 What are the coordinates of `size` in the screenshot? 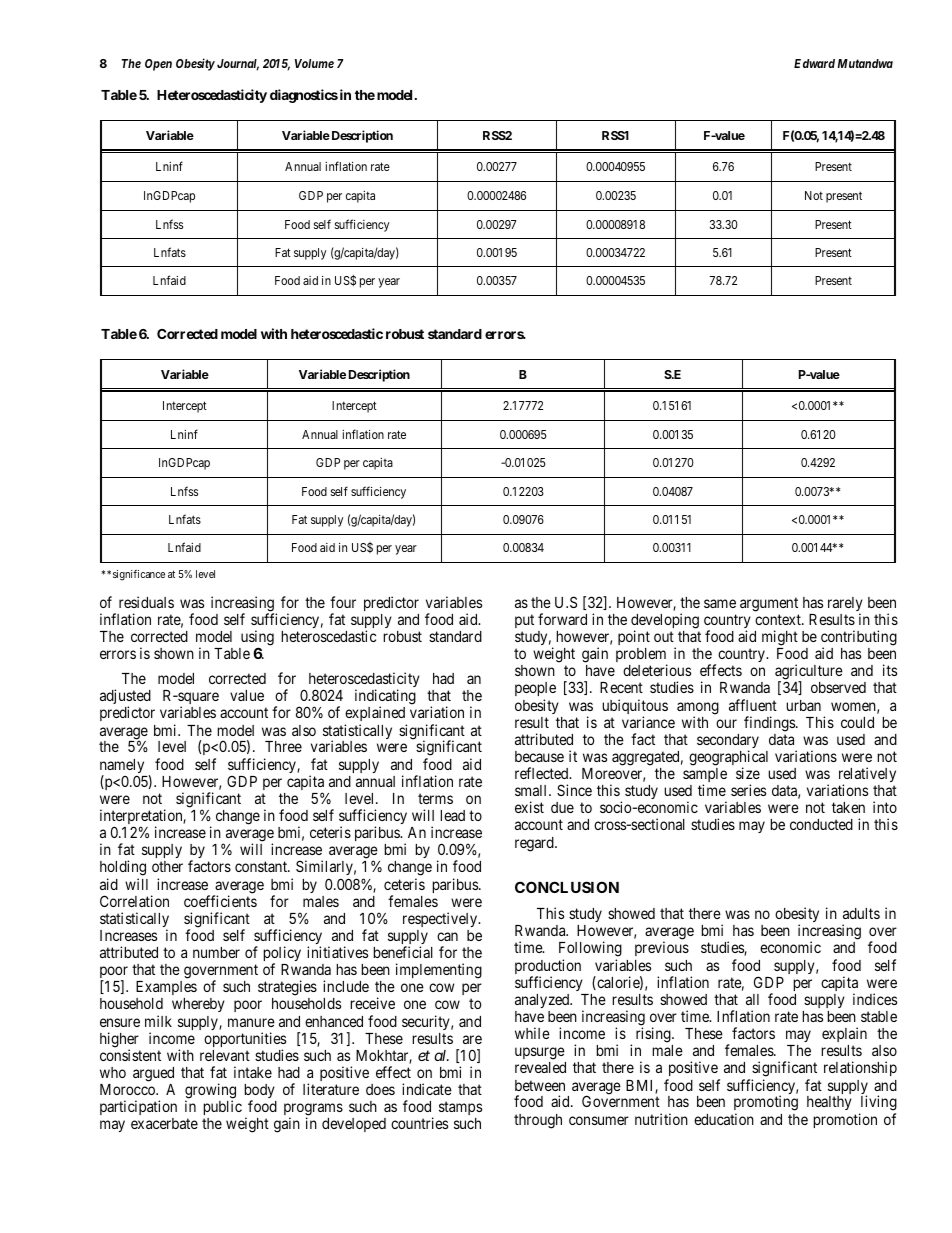 It's located at (748, 773).
